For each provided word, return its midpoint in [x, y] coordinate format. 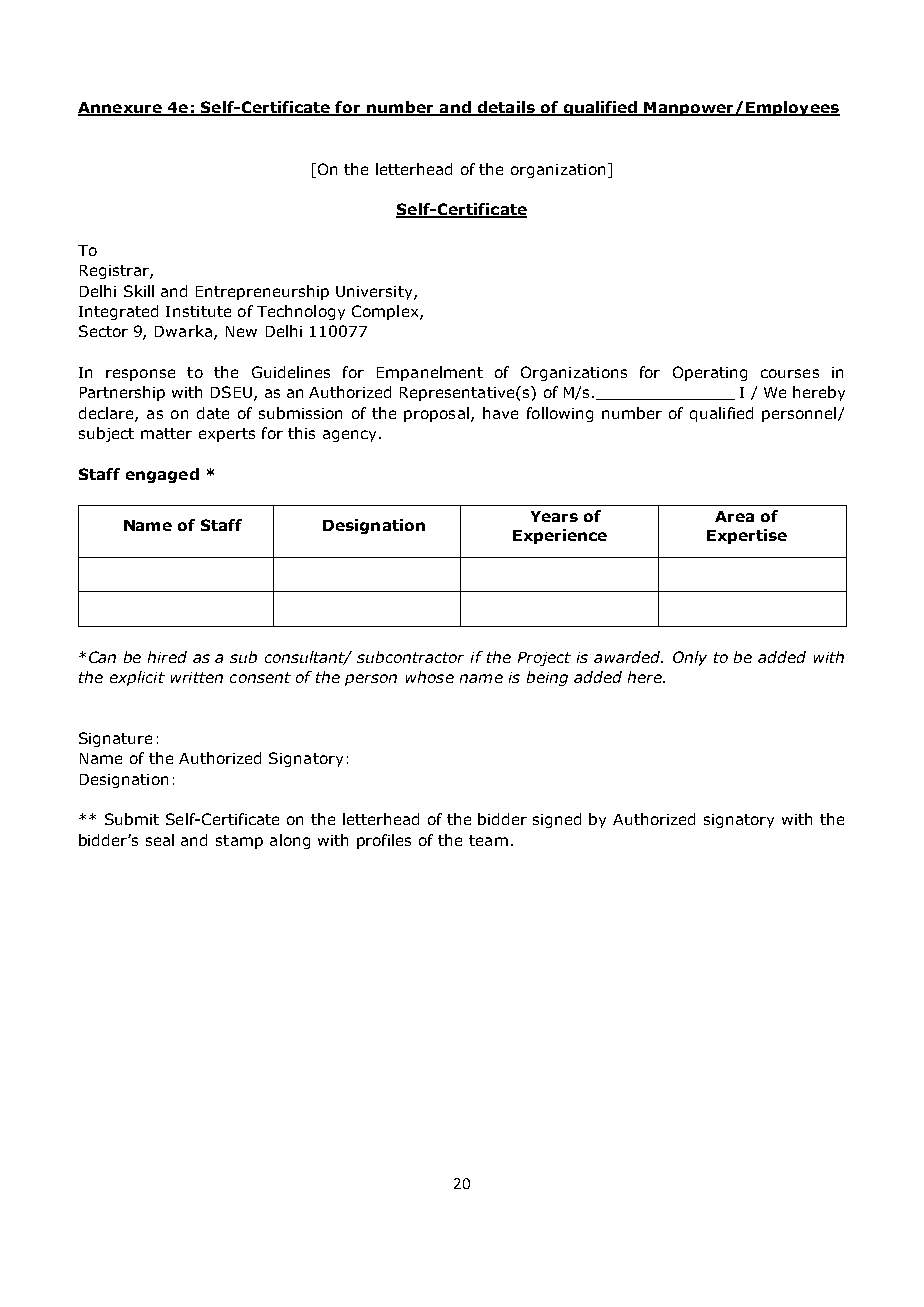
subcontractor [410, 657]
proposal [436, 414]
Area [734, 516]
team [488, 840]
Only [690, 658]
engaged [162, 475]
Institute [198, 311]
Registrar [115, 272]
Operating [710, 373]
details [506, 108]
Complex [386, 312]
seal [160, 840]
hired [167, 657]
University [375, 293]
